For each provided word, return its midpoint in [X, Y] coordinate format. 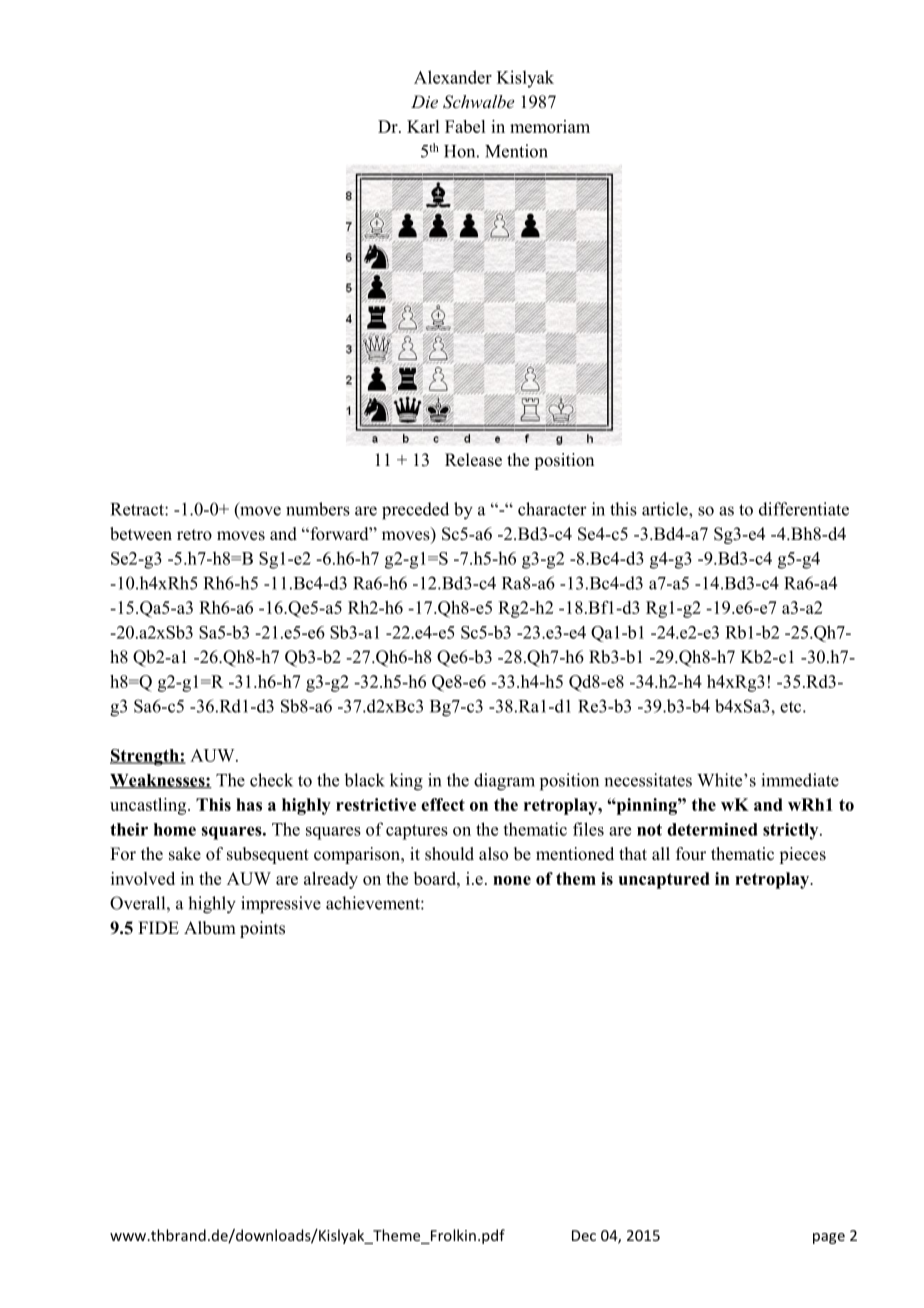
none [512, 880]
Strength [145, 757]
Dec [584, 1235]
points [262, 929]
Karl [423, 126]
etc [792, 707]
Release [473, 460]
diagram [504, 782]
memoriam [550, 126]
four [691, 854]
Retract [138, 509]
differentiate [804, 509]
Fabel [465, 126]
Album [210, 928]
